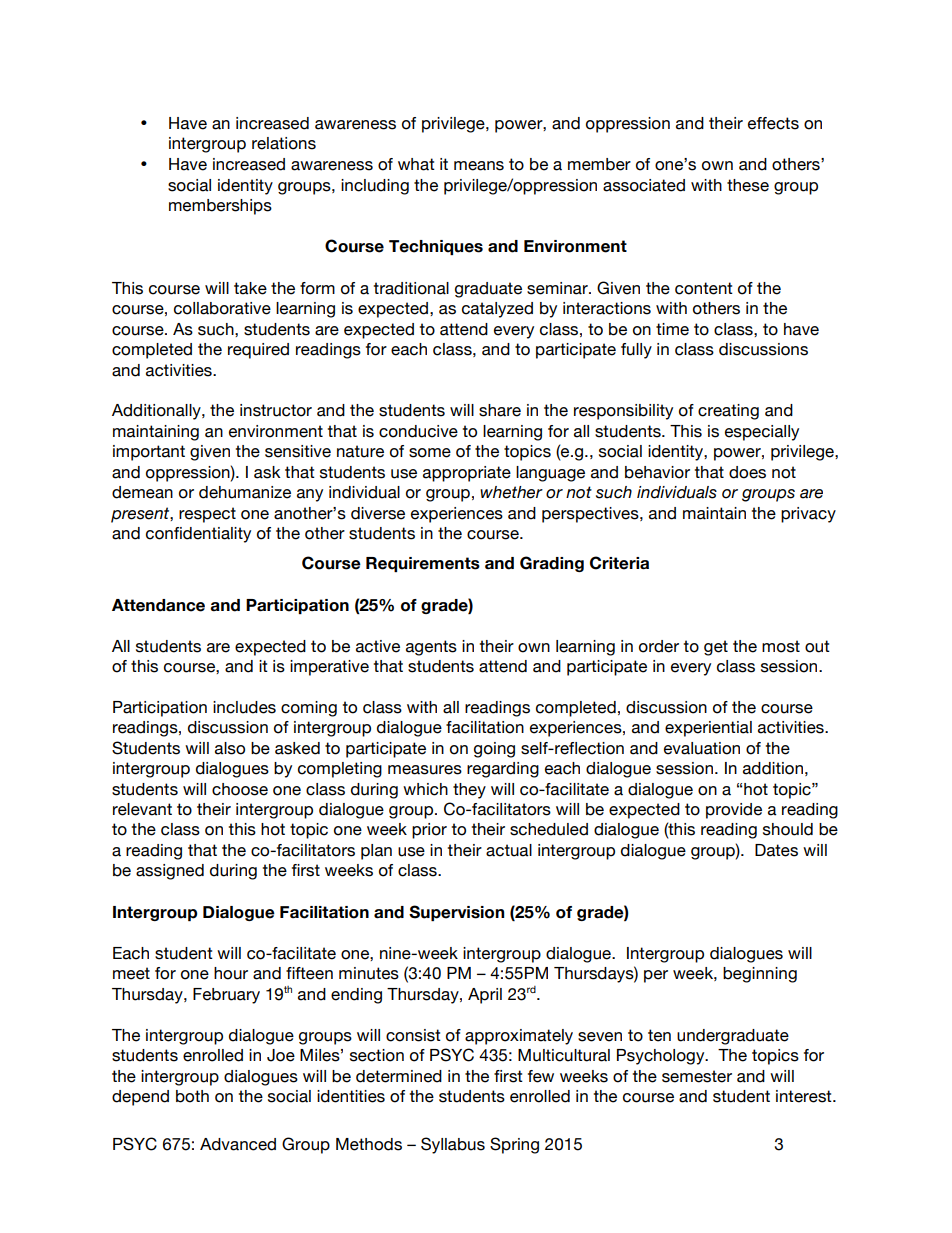  What do you see at coordinates (479, 166) in the page?
I see `means` at bounding box center [479, 166].
